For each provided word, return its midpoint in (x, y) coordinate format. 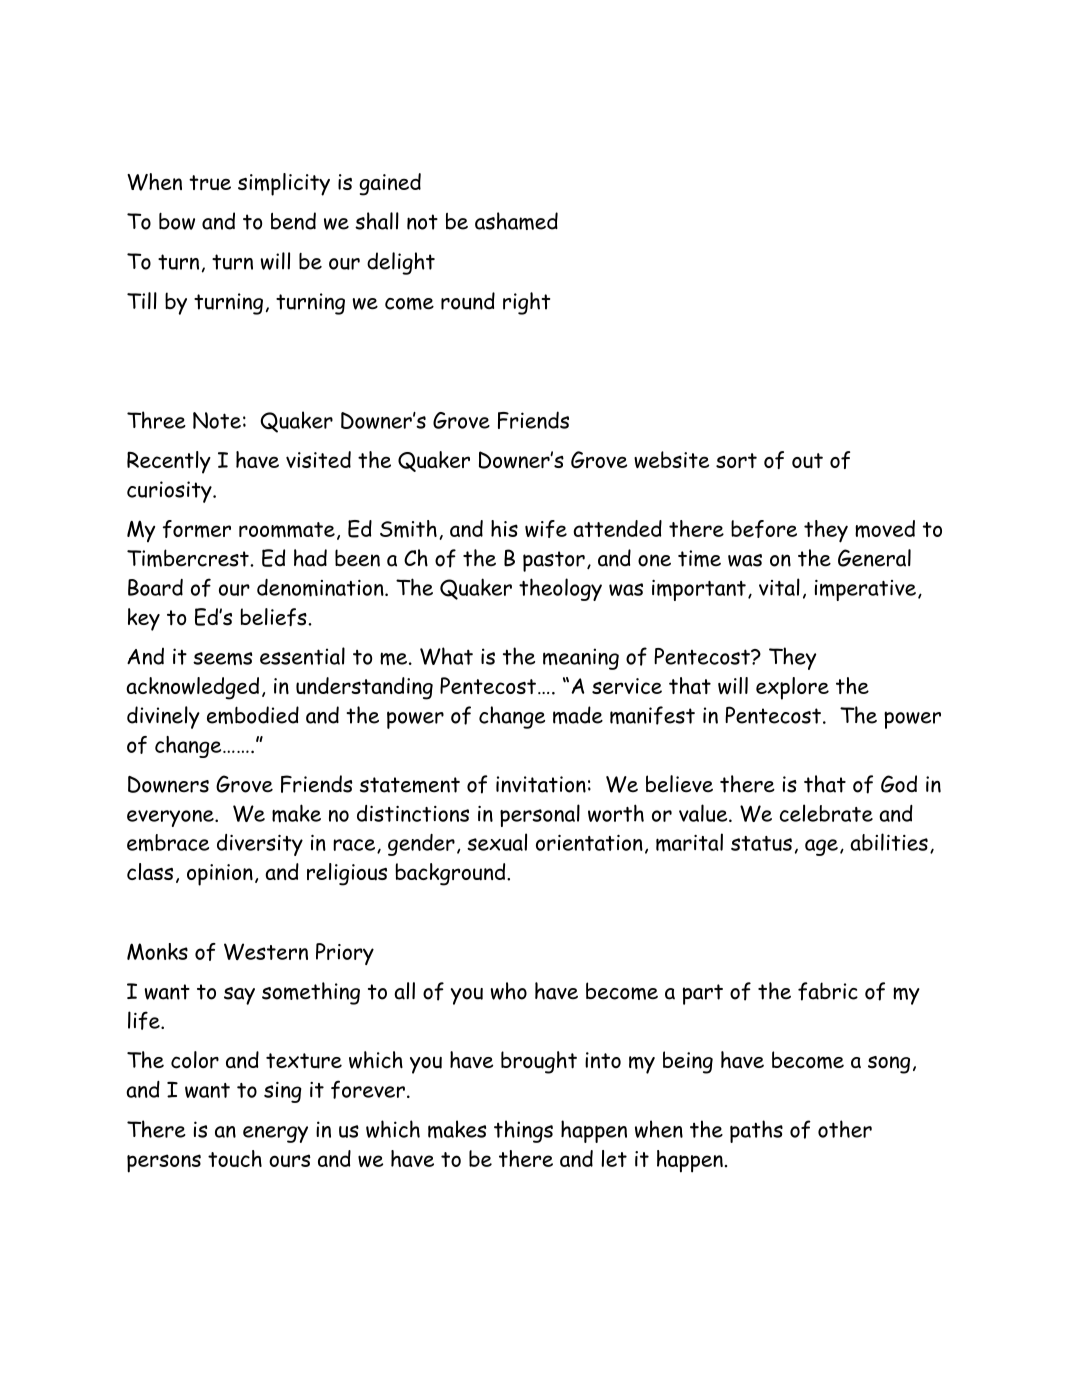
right (526, 303)
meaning (581, 659)
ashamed (516, 221)
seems (222, 658)
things (523, 1131)
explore (792, 688)
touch (235, 1158)
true (210, 183)
